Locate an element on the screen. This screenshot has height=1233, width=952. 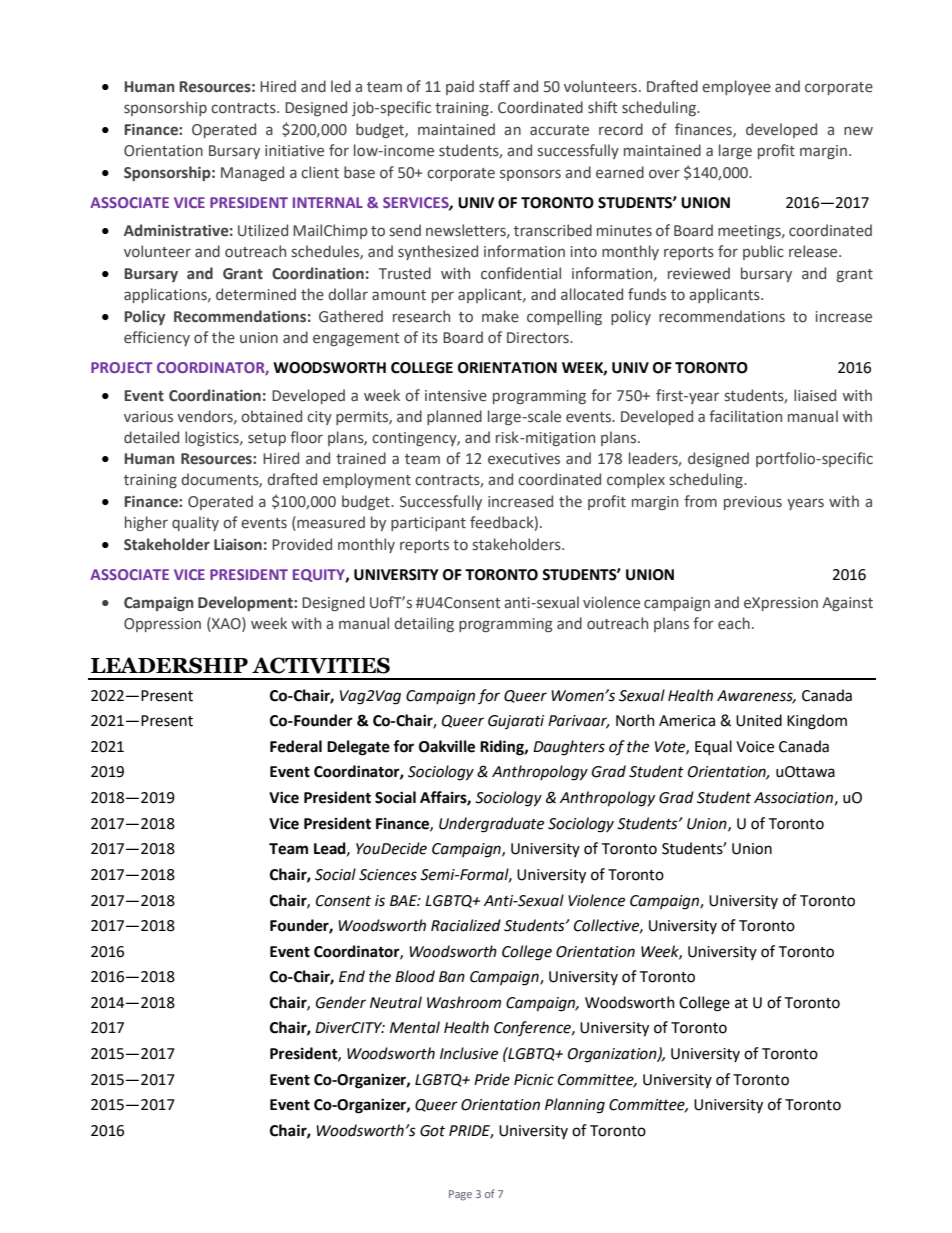
Against is located at coordinates (847, 604).
